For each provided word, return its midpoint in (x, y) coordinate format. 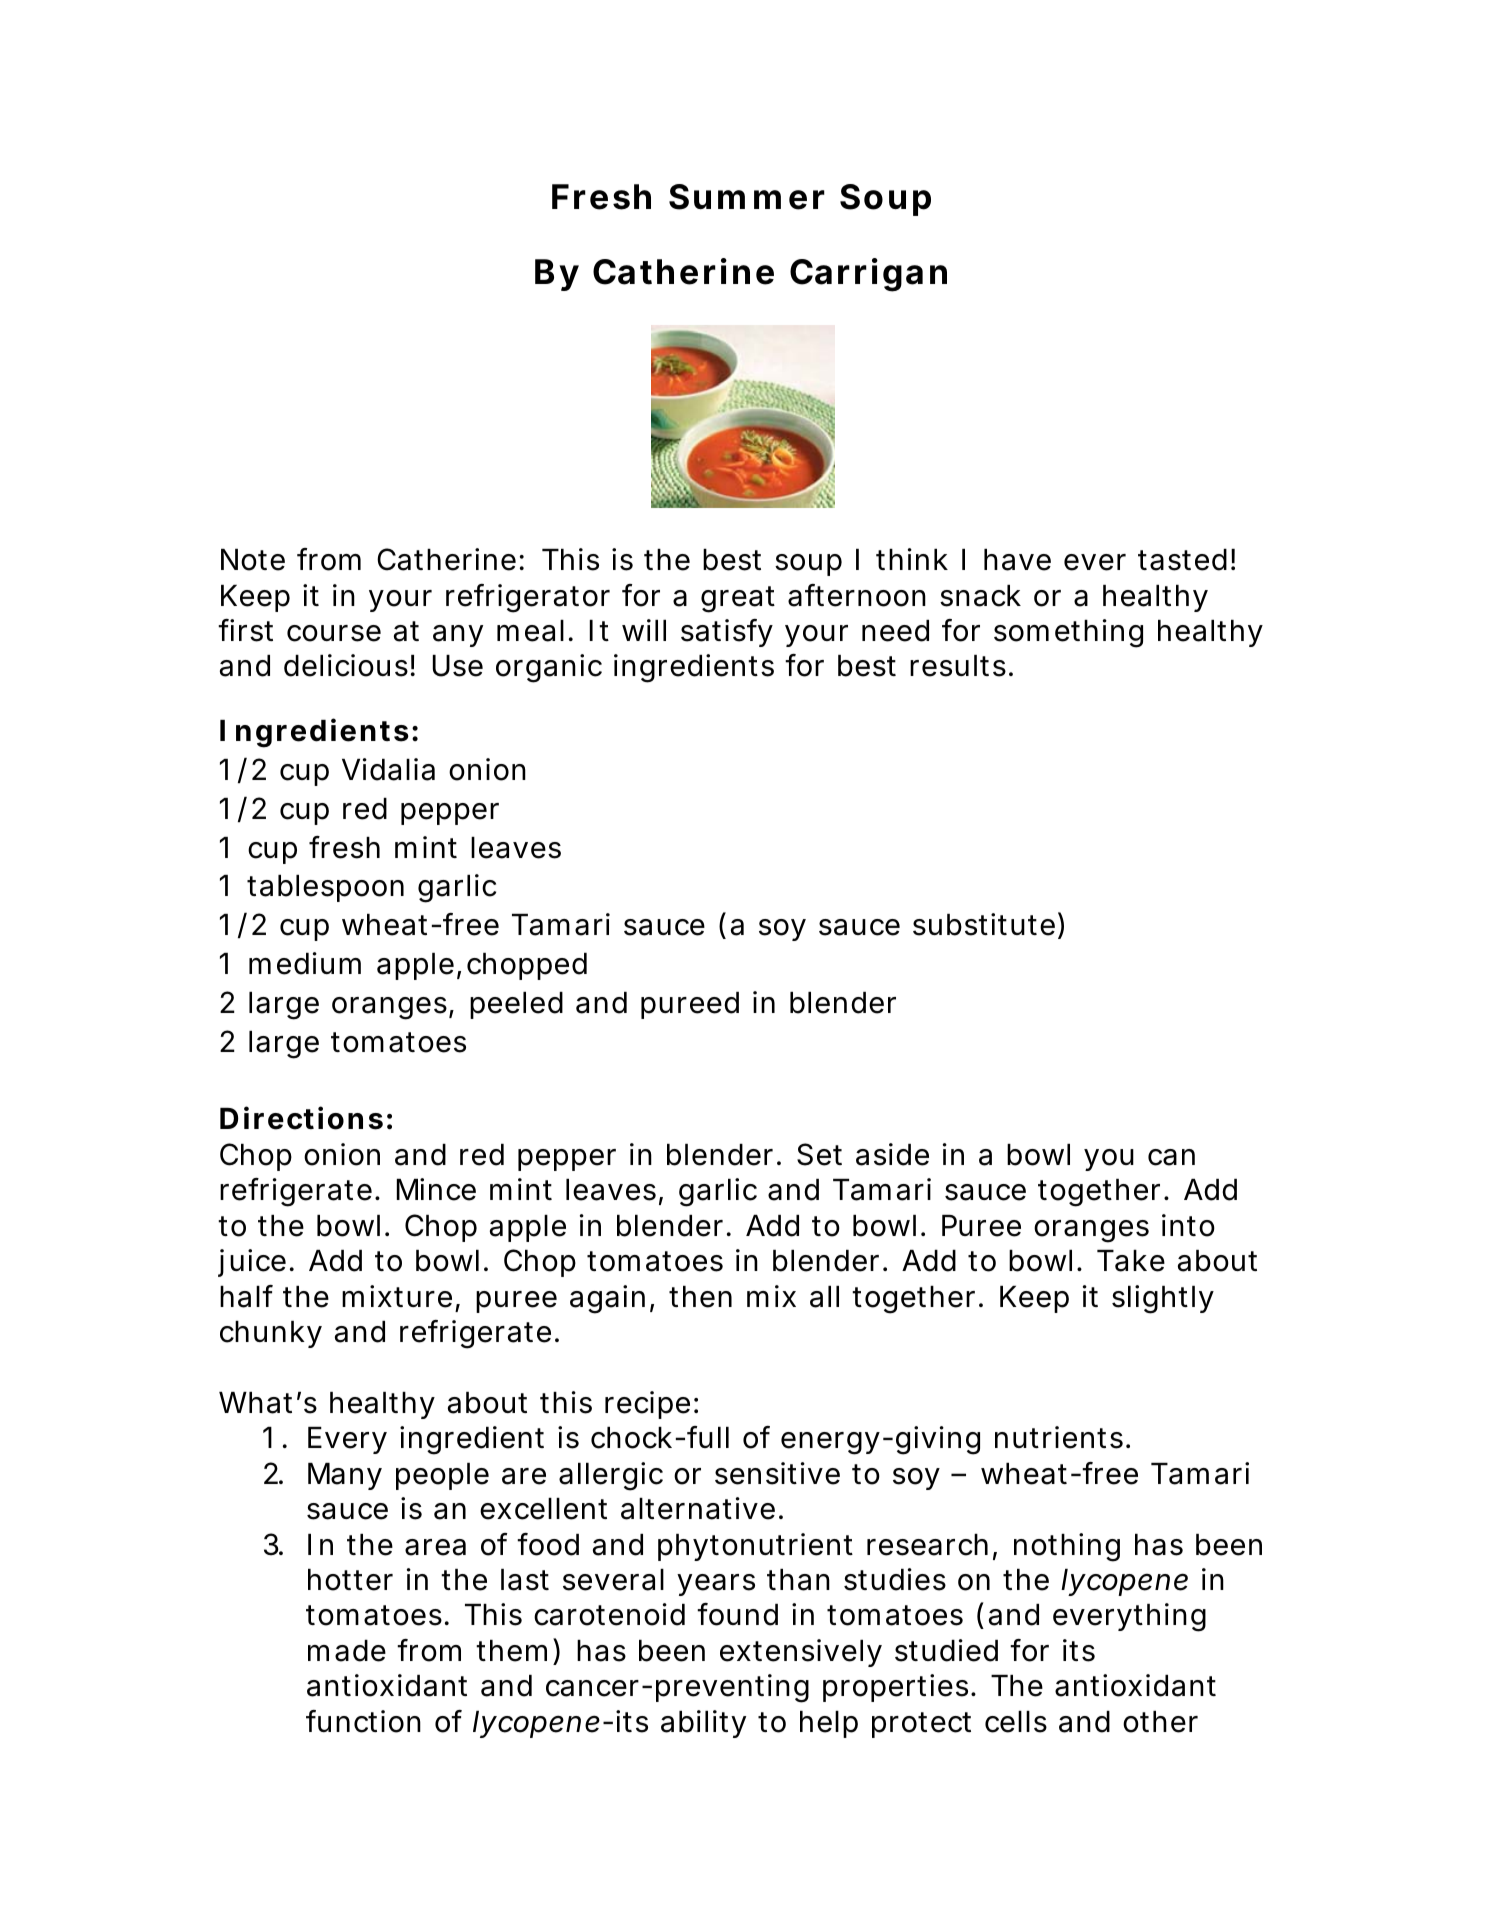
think (912, 559)
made (347, 1651)
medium (305, 963)
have (1017, 560)
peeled (516, 1005)
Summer (747, 197)
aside (892, 1154)
